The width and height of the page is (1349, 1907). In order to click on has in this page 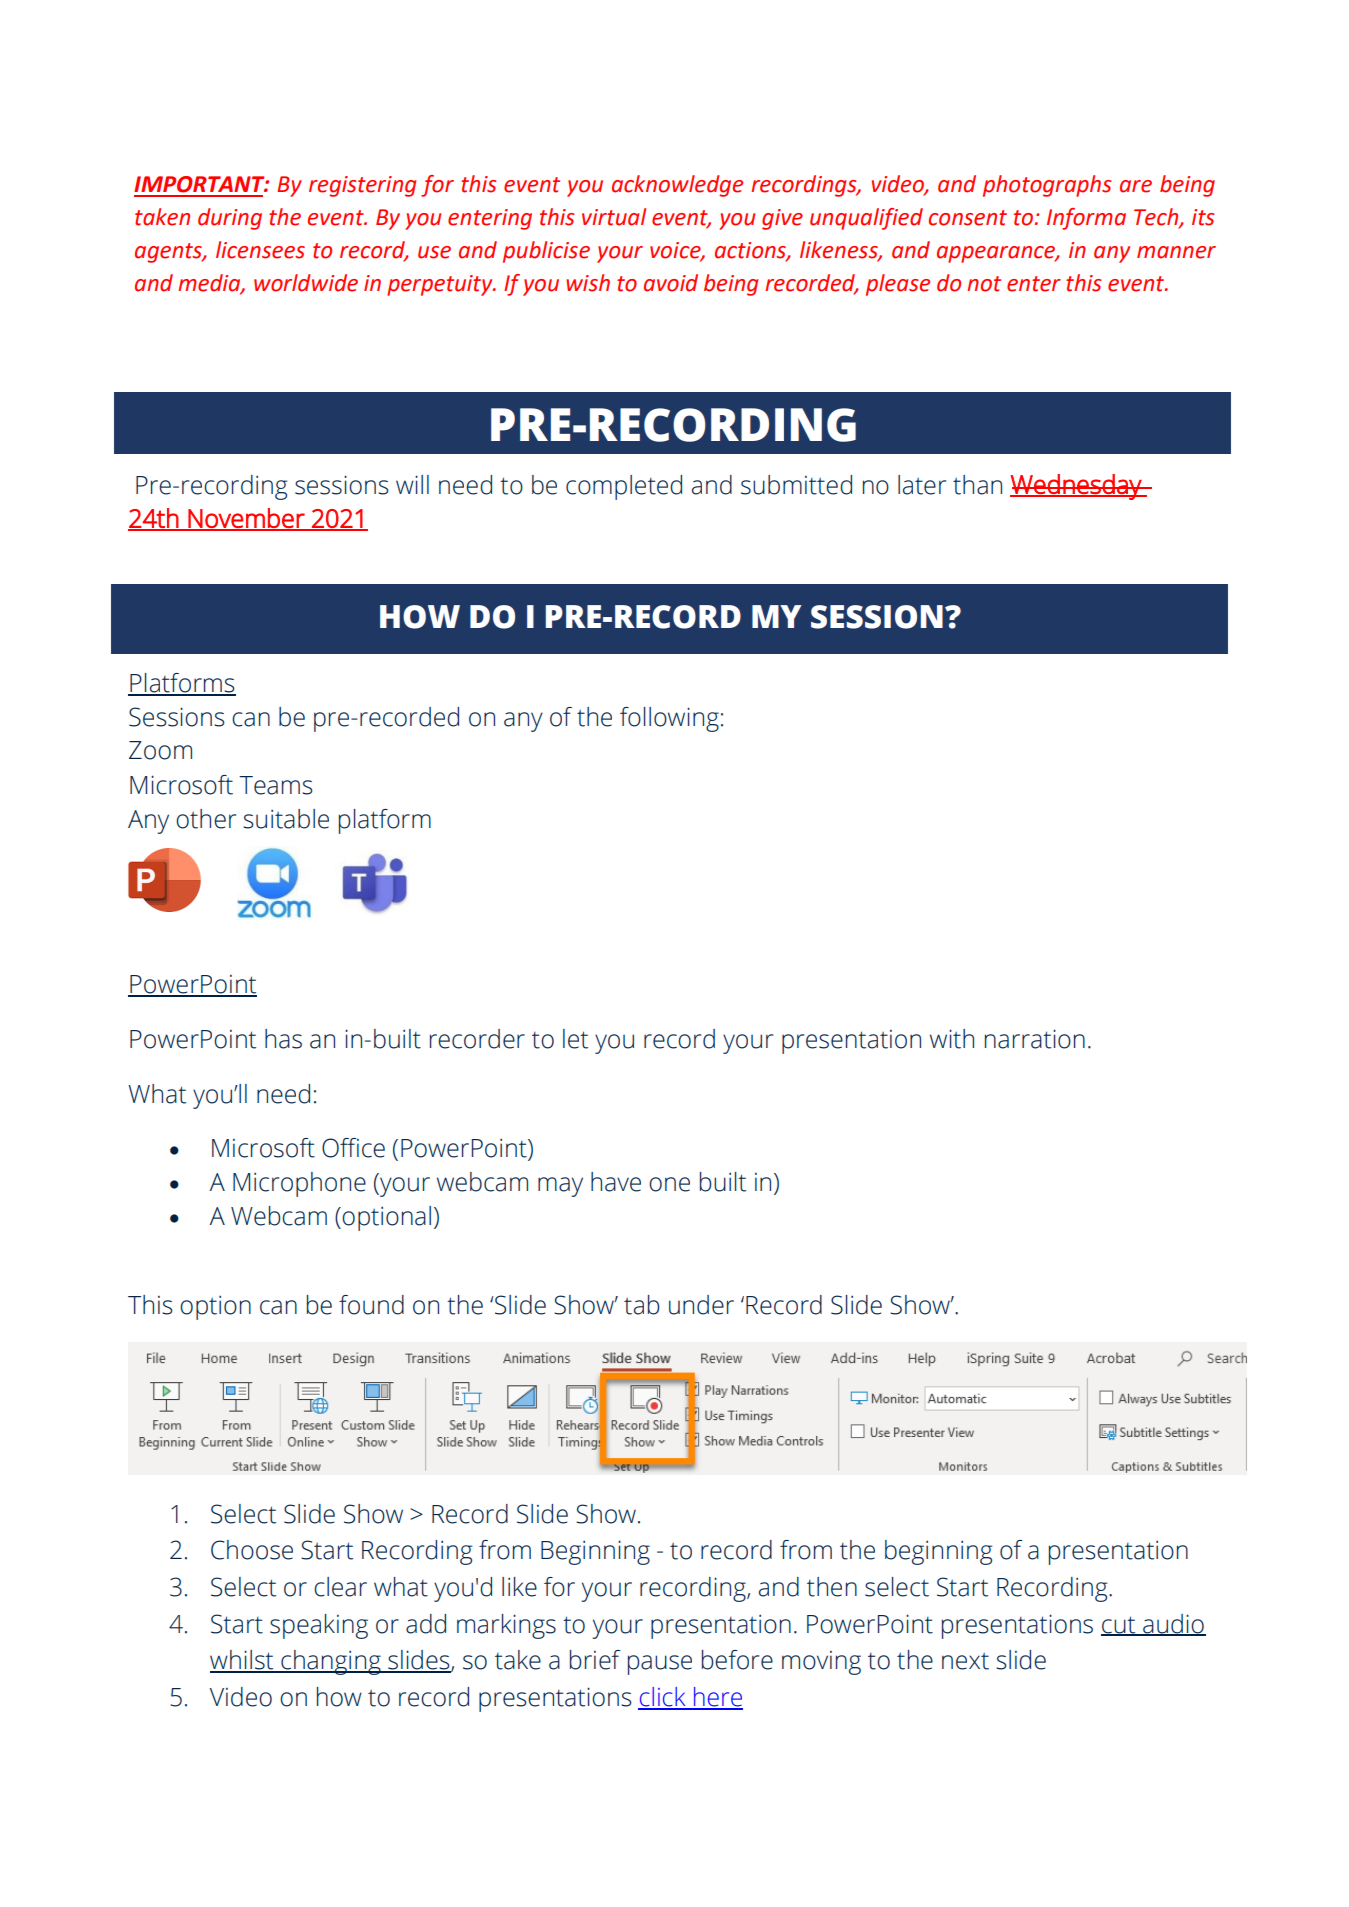, I will do `click(283, 1039)`.
